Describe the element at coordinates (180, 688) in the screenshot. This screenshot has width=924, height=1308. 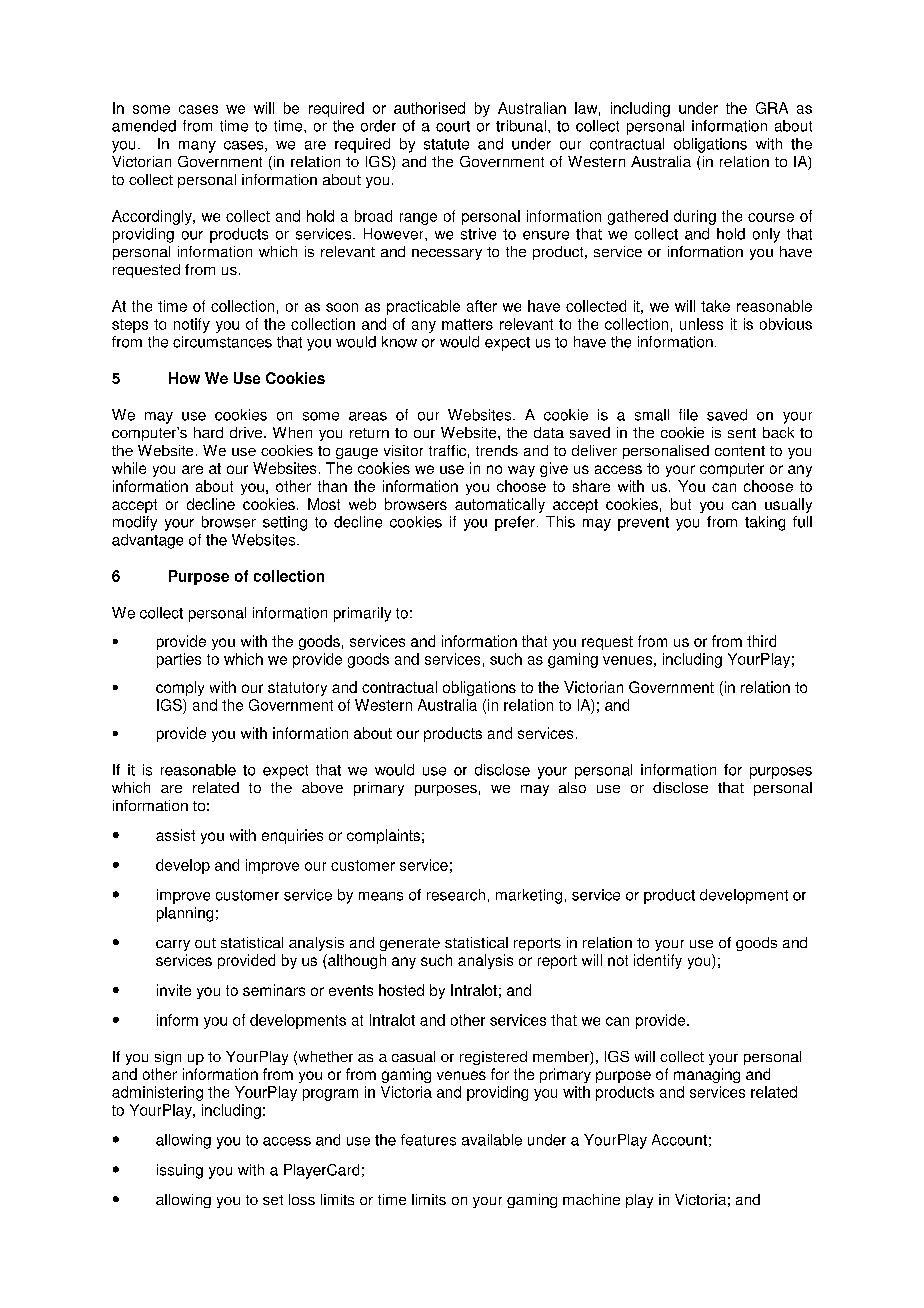
I see `comply` at that location.
